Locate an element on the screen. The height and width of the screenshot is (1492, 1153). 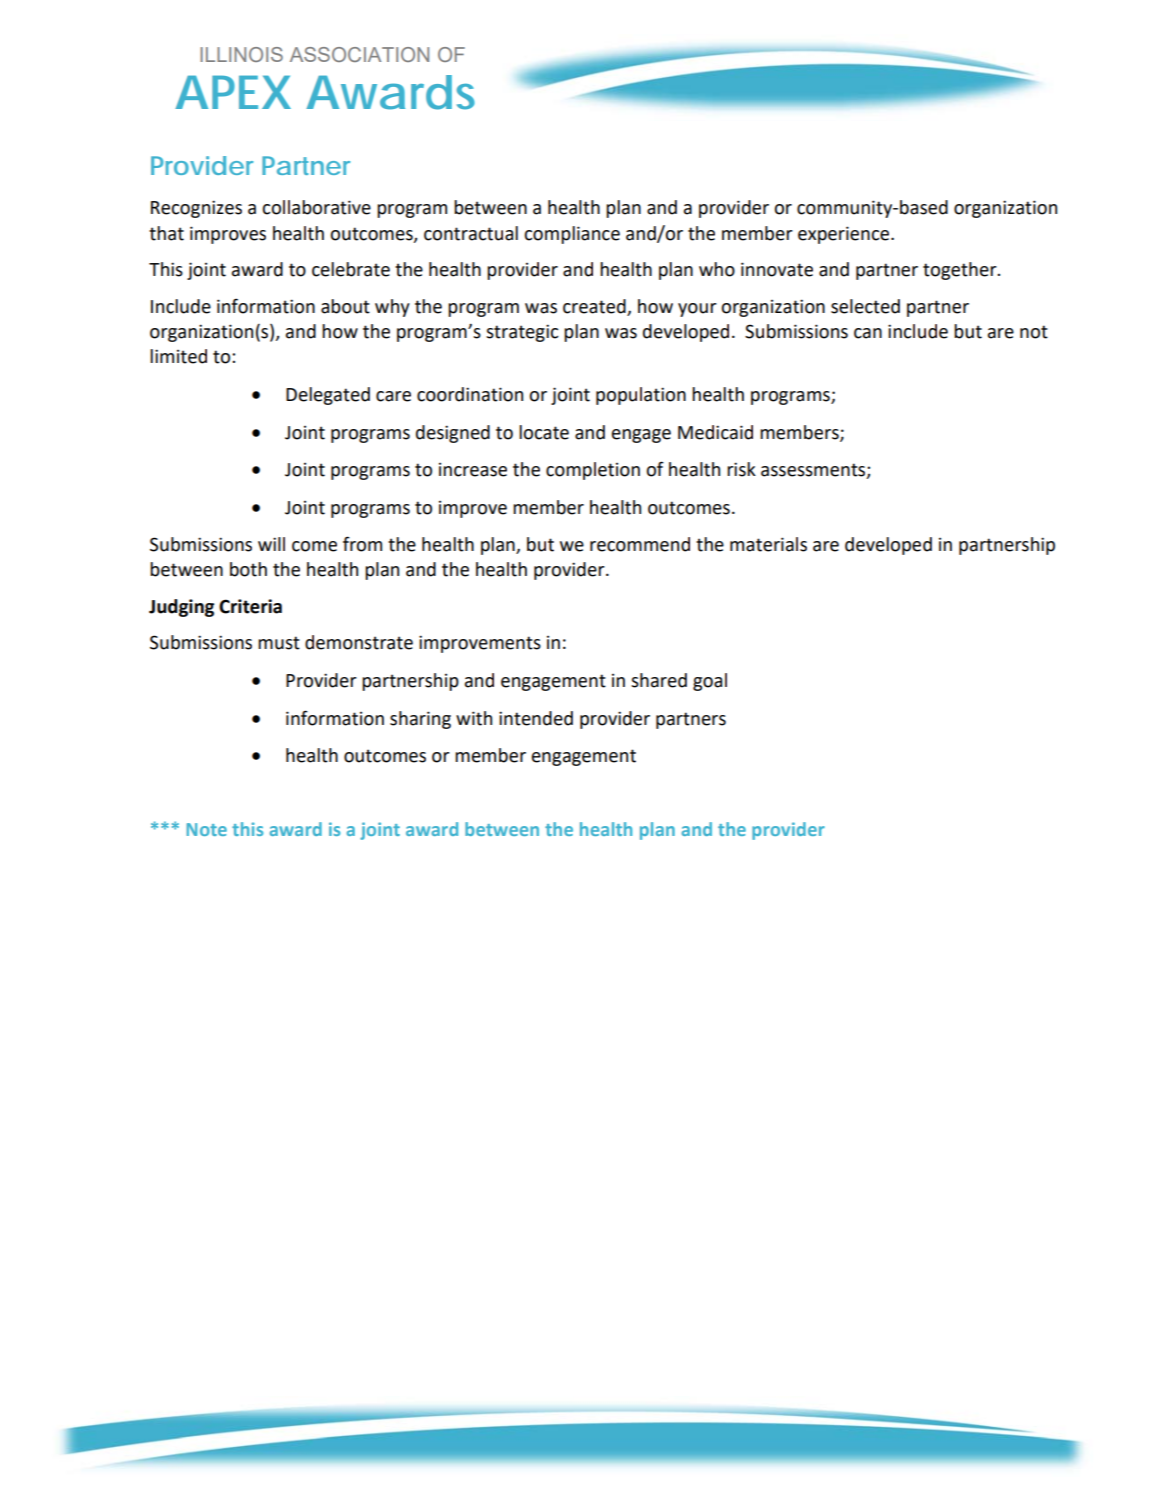
experience is located at coordinates (845, 235).
